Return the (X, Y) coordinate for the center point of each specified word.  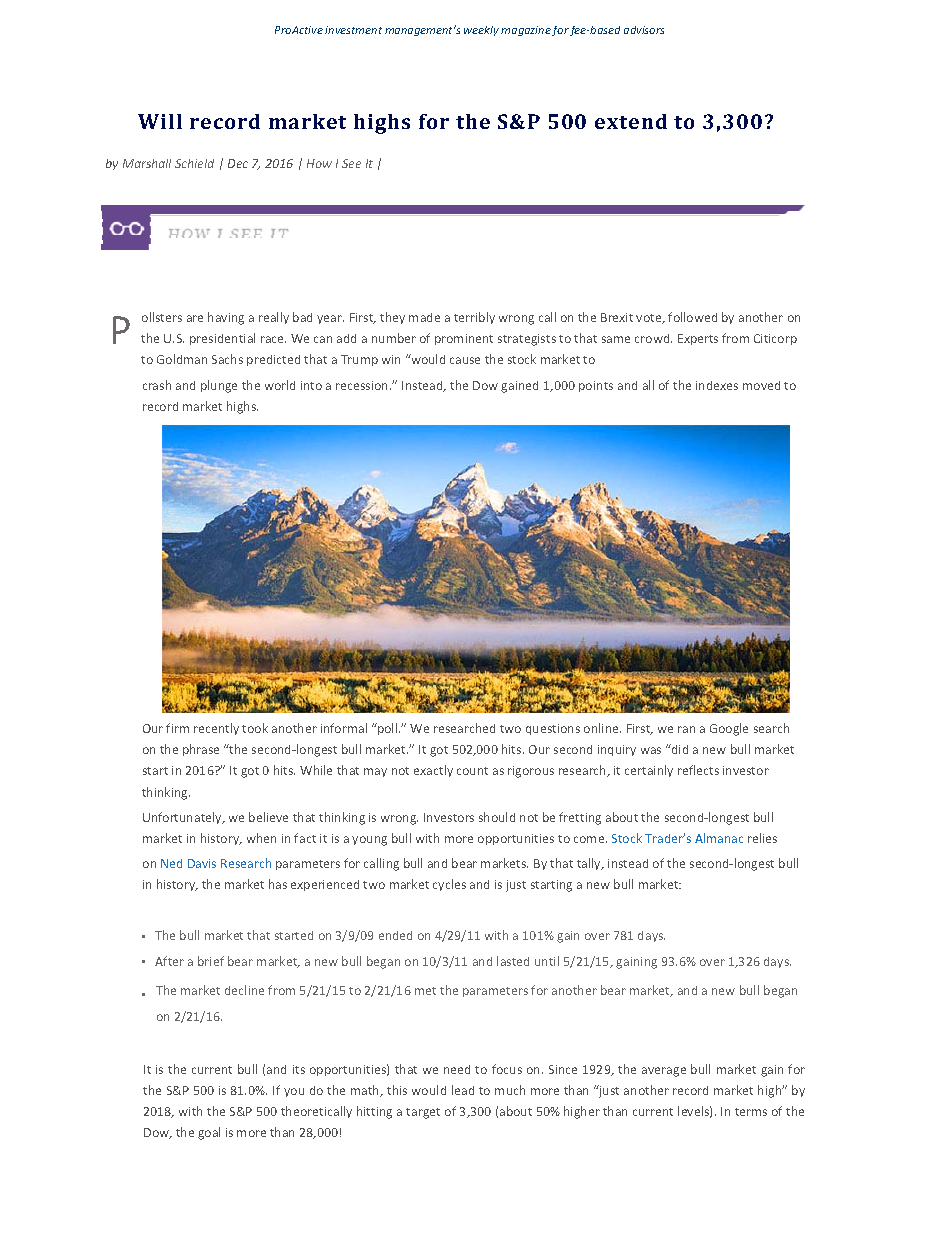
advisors (644, 30)
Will (160, 121)
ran (686, 729)
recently (216, 729)
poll (388, 729)
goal (209, 1133)
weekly (481, 31)
